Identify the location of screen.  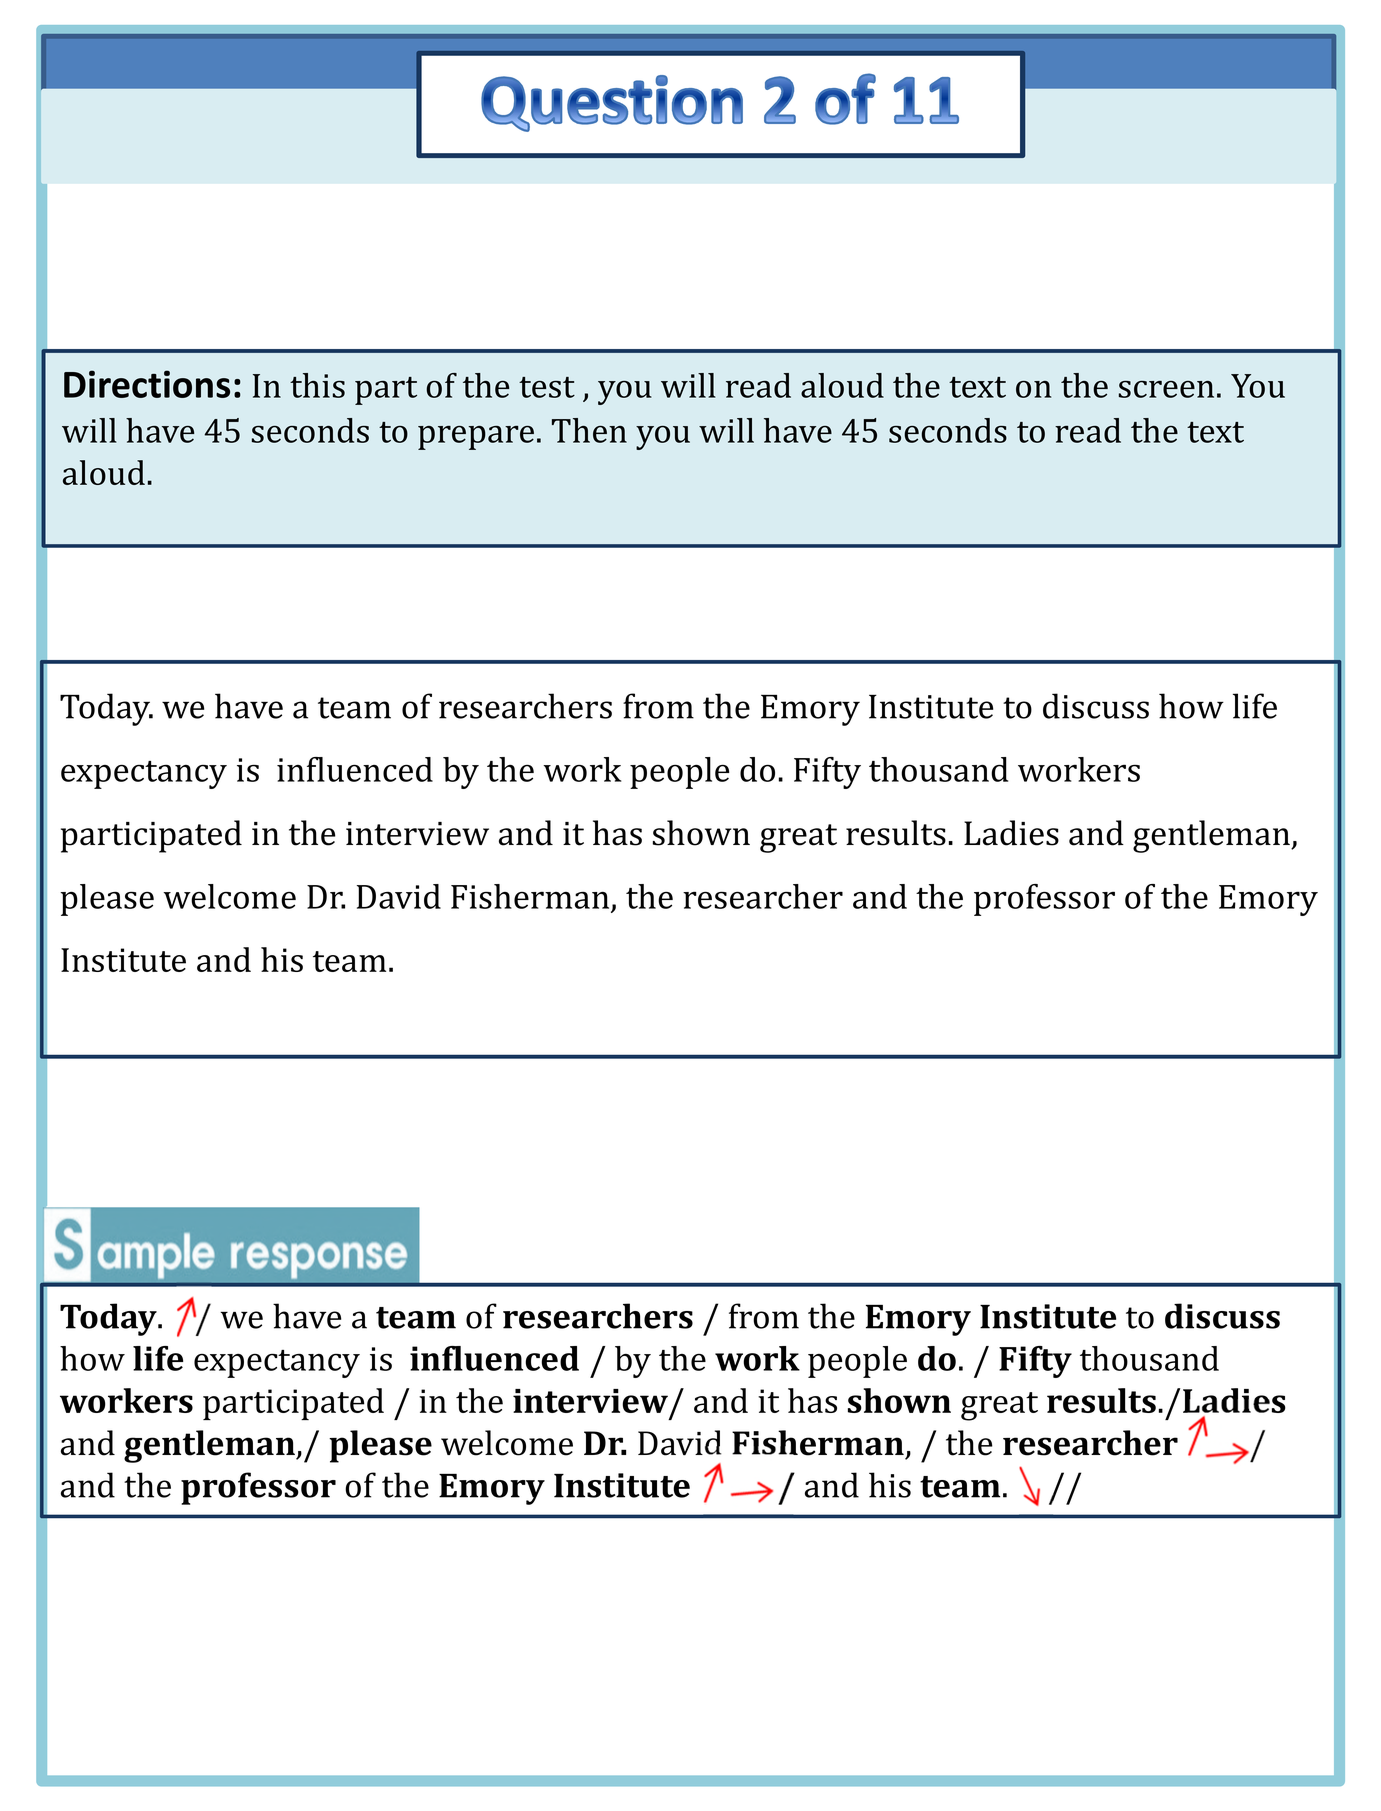
(1166, 389).
